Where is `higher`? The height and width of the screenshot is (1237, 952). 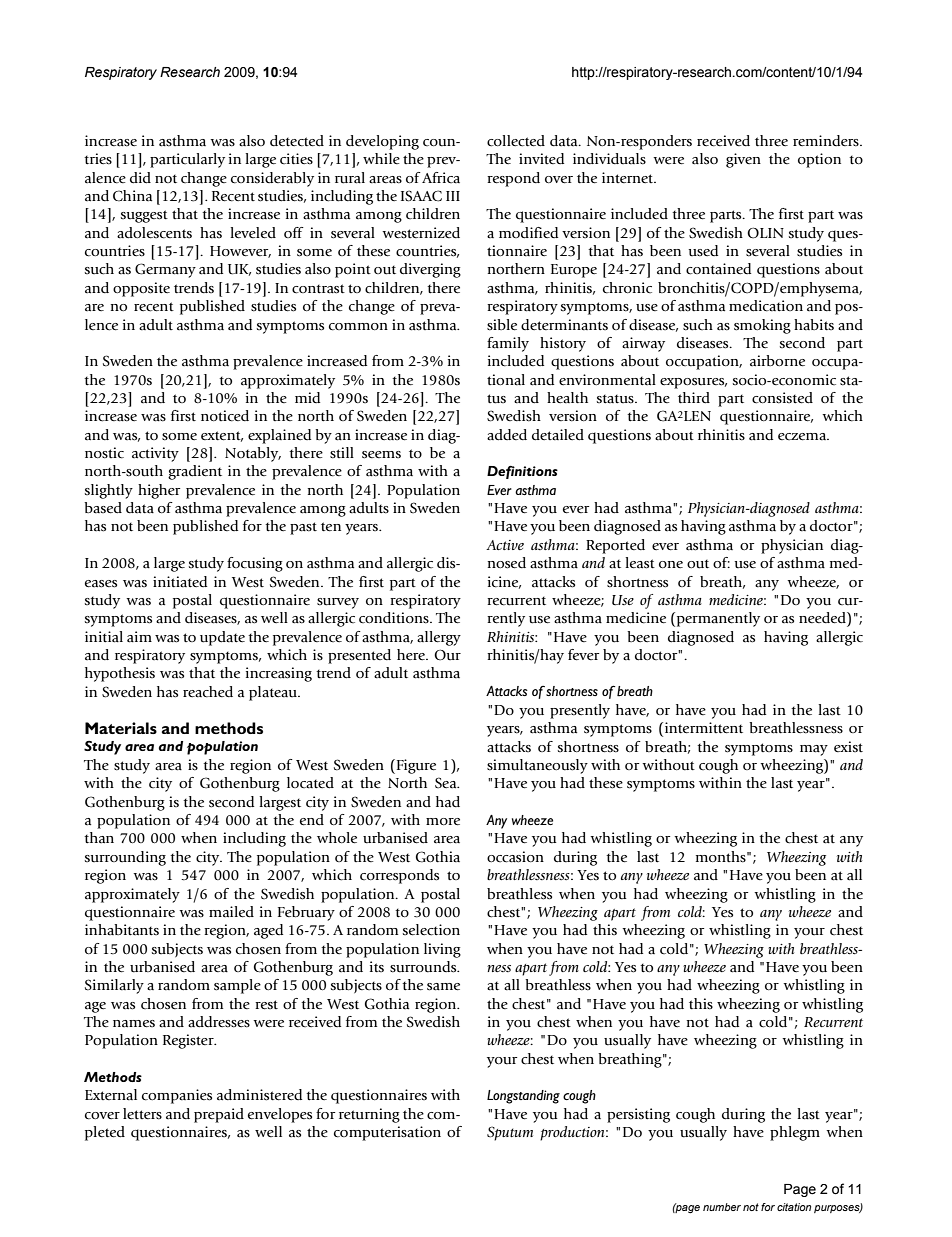 higher is located at coordinates (159, 491).
